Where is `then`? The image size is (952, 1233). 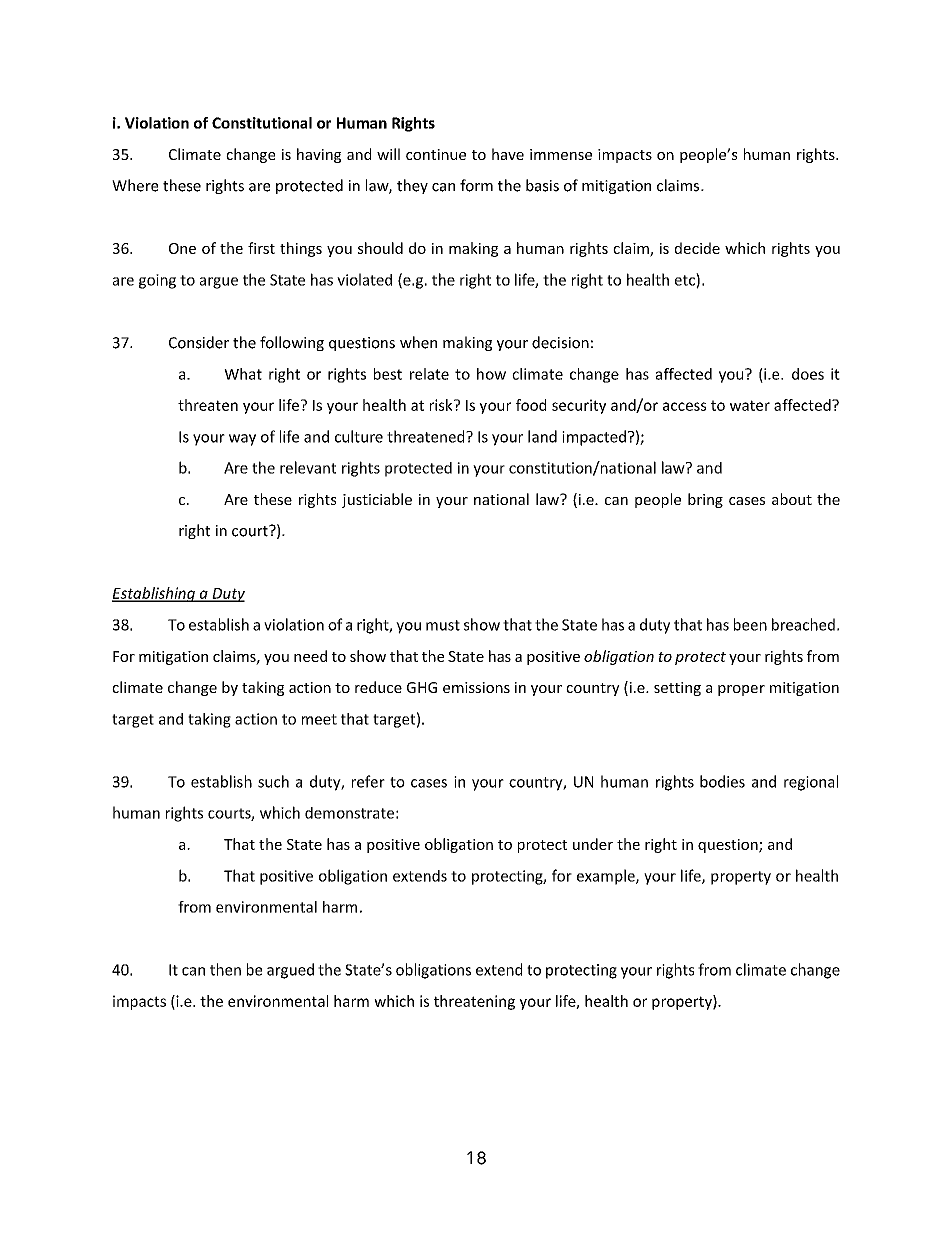
then is located at coordinates (225, 969).
